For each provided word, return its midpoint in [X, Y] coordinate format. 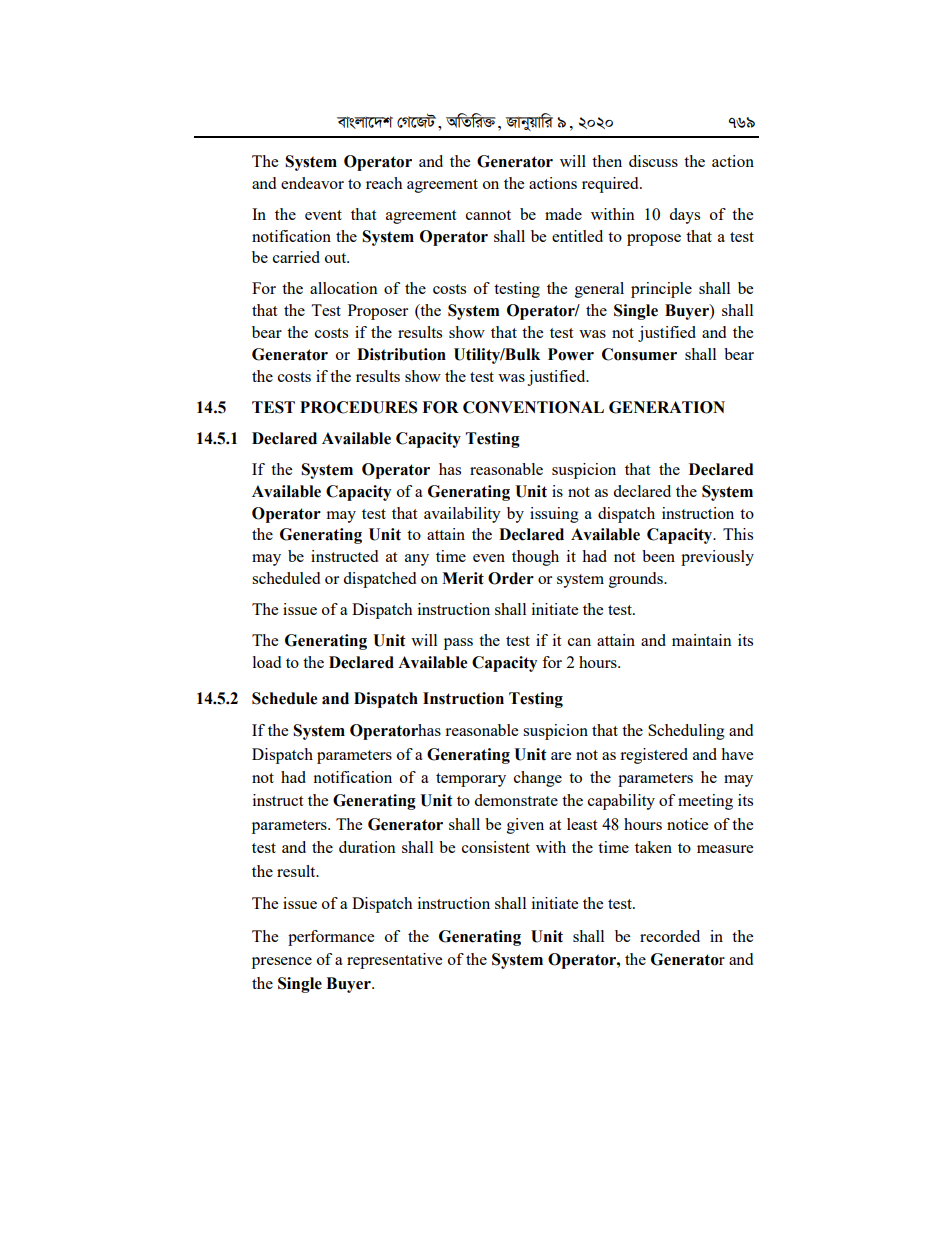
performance [331, 938]
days [684, 216]
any [417, 560]
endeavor [312, 183]
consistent [496, 847]
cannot [488, 215]
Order [511, 578]
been [658, 556]
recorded [670, 936]
